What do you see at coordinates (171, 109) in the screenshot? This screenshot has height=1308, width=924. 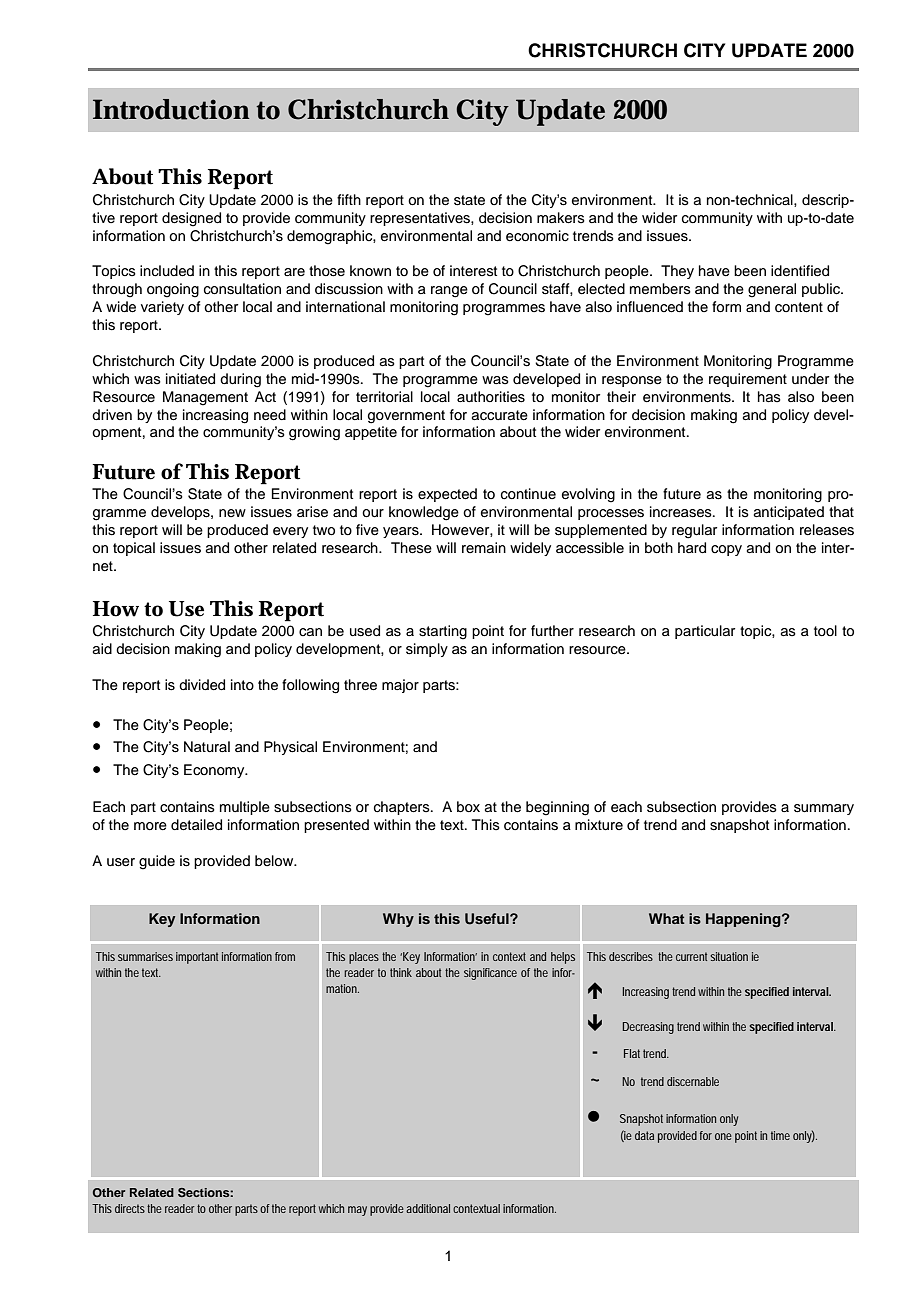 I see `Introduction` at bounding box center [171, 109].
